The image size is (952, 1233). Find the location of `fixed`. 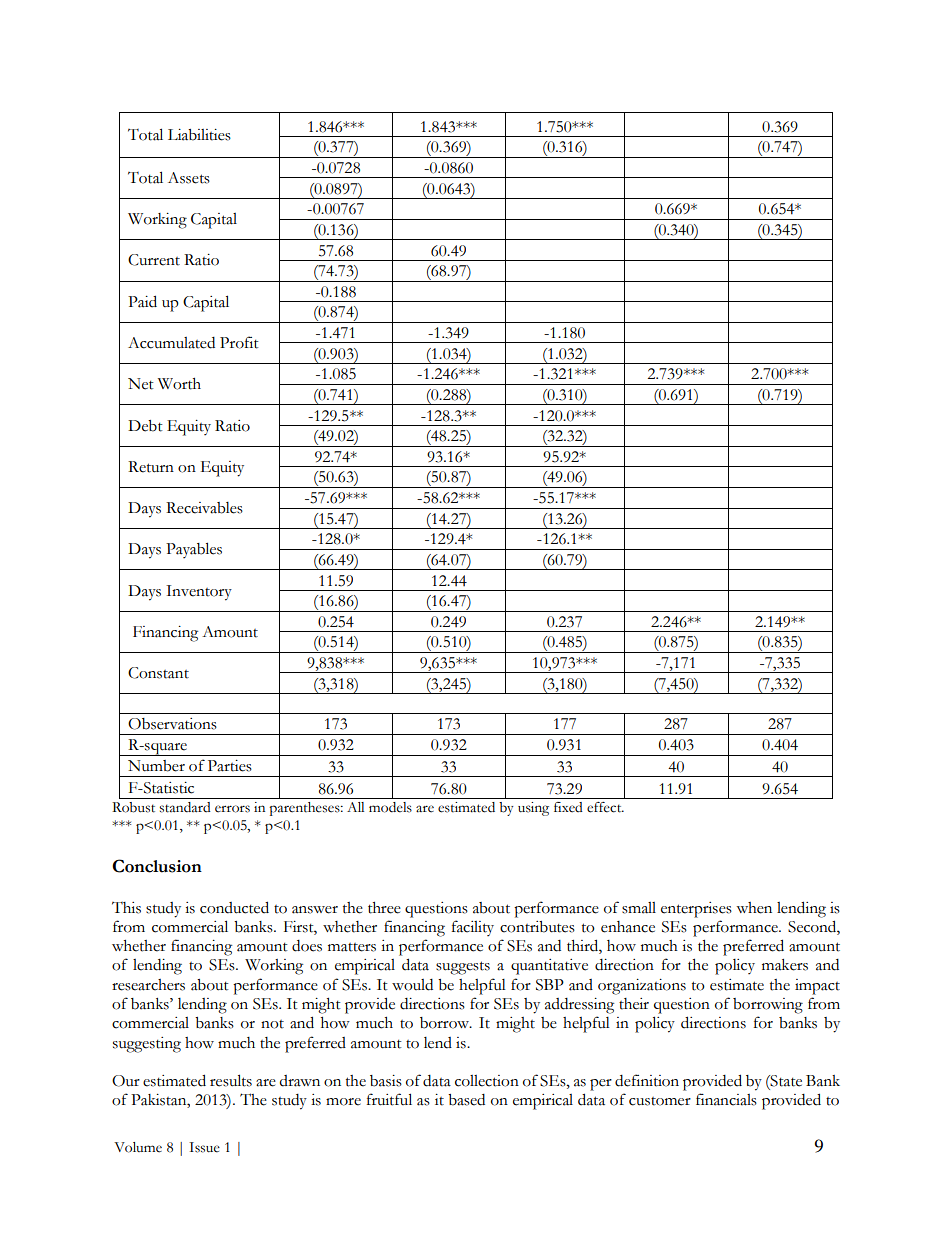

fixed is located at coordinates (568, 807).
